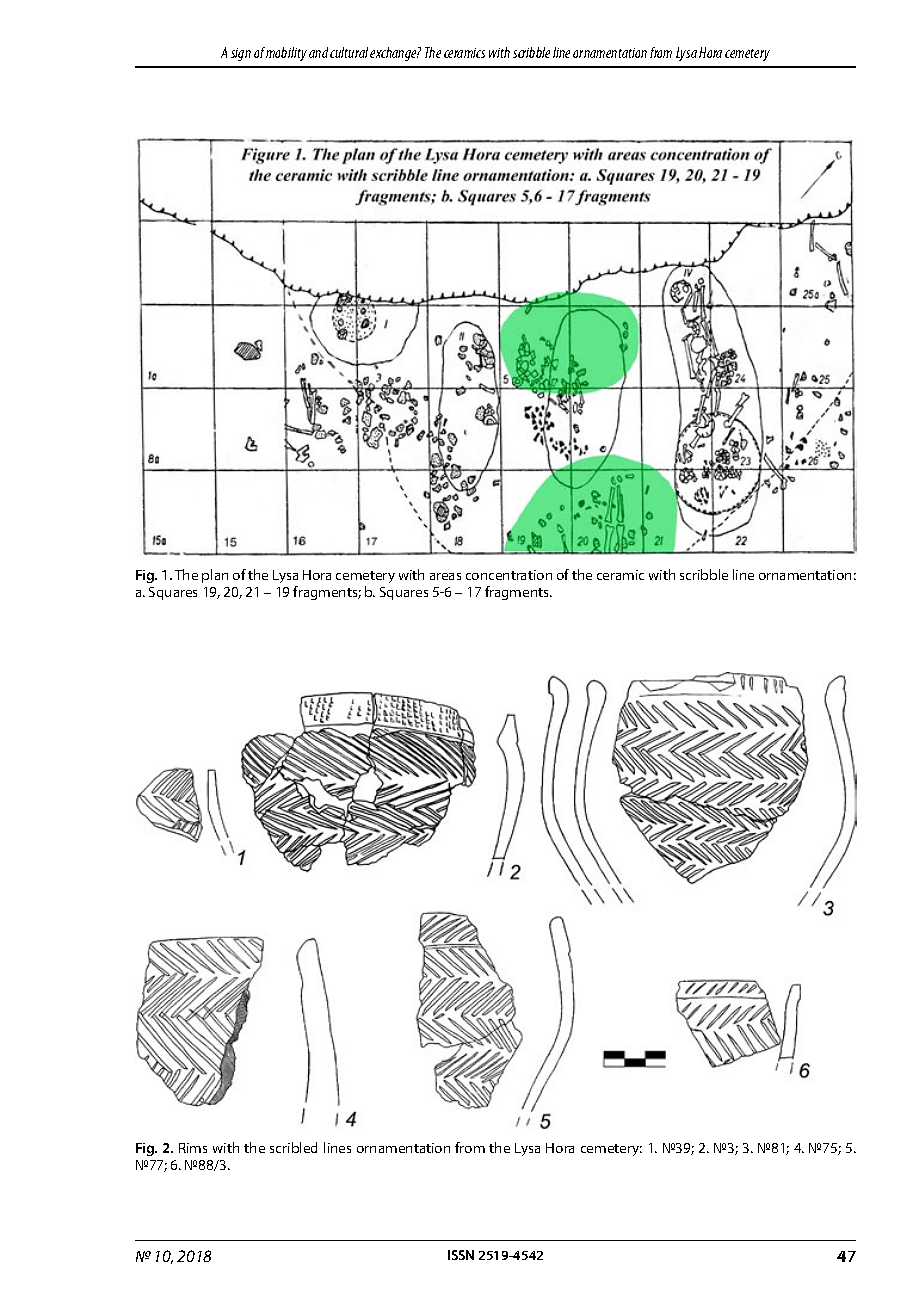  What do you see at coordinates (241, 54) in the screenshot?
I see `sign` at bounding box center [241, 54].
